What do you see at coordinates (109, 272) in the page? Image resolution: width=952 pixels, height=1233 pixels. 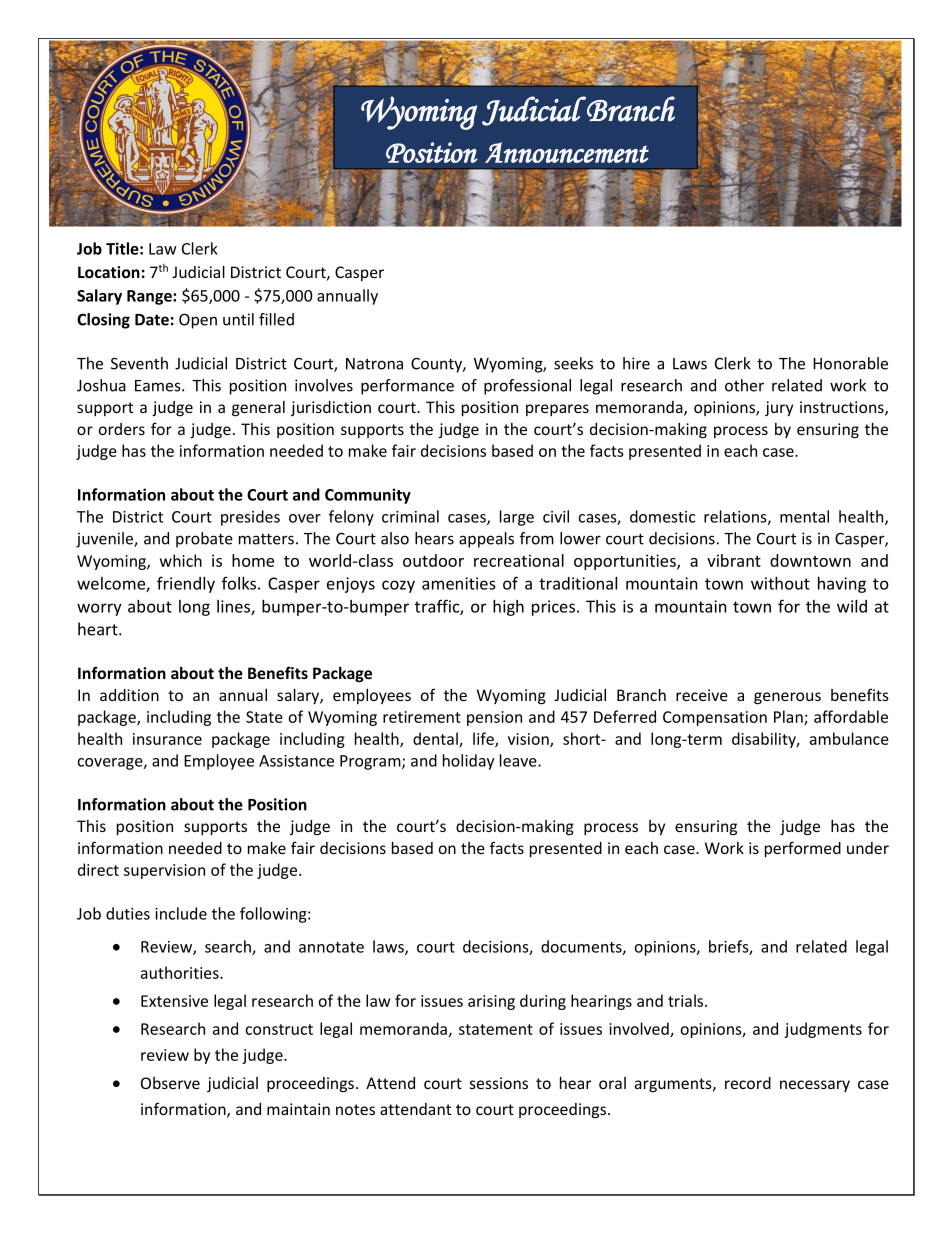 I see `Location` at bounding box center [109, 272].
